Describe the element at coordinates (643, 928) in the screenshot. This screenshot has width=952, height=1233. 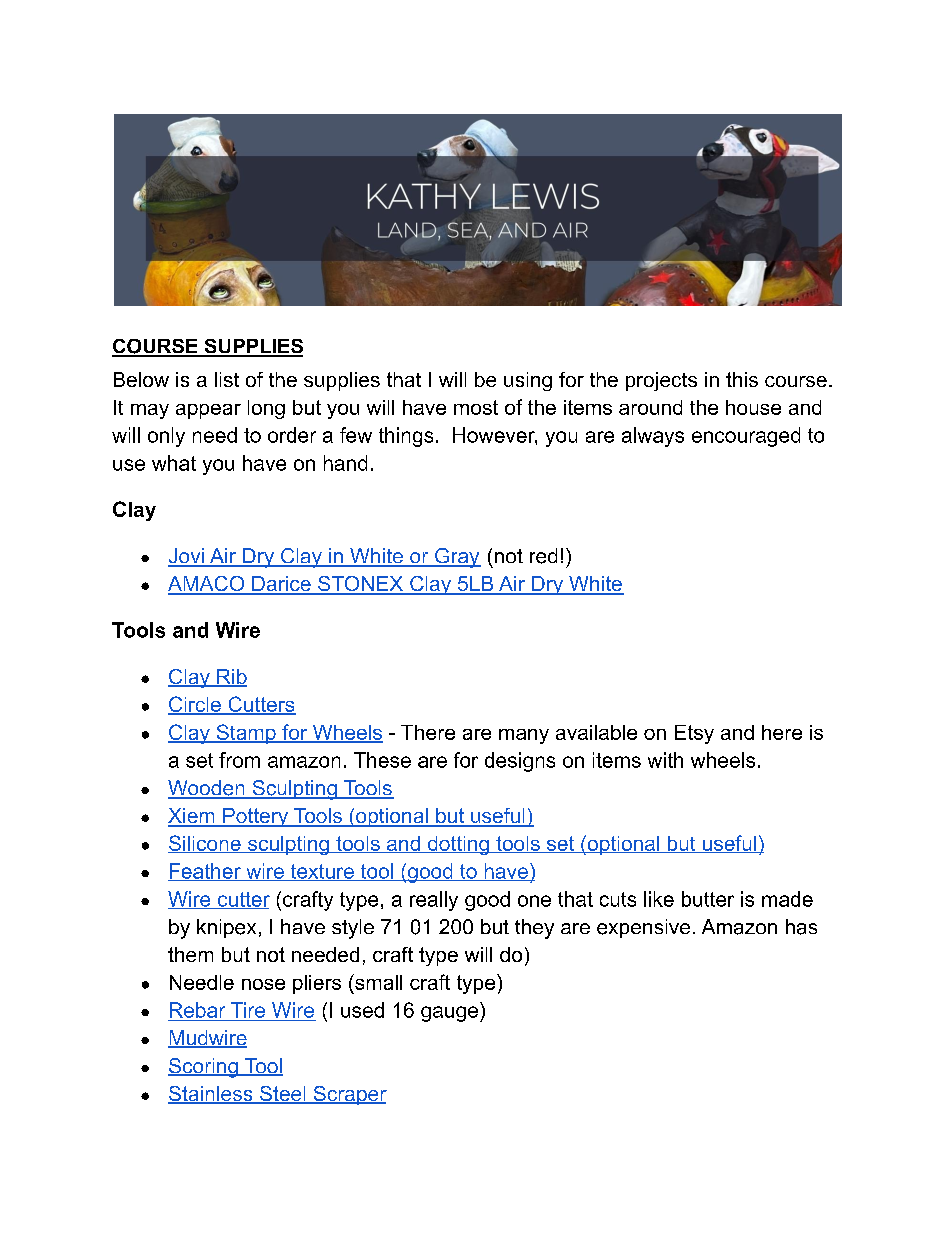
I see `expensive` at that location.
